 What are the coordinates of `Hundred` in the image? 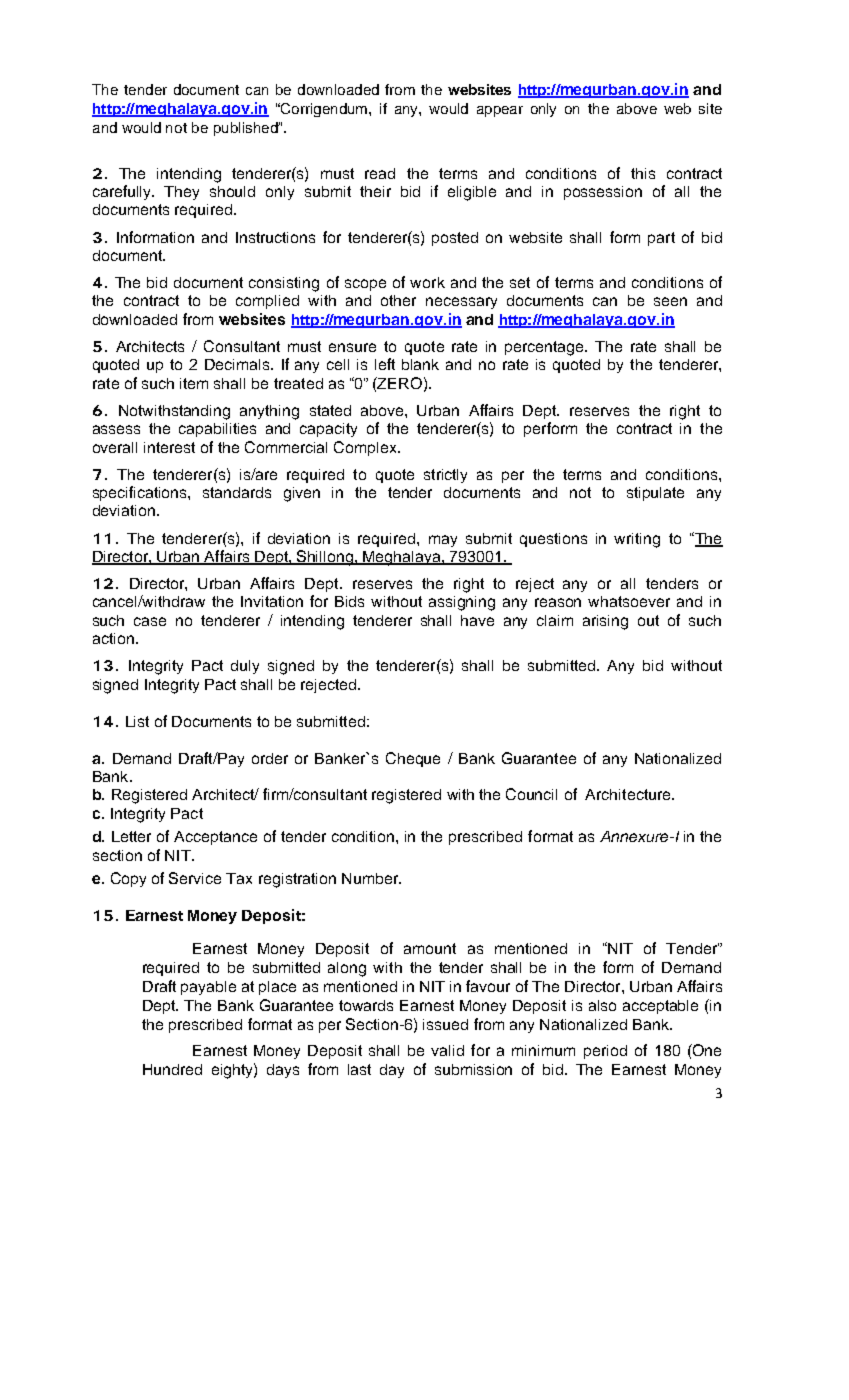 It's located at (172, 1069).
